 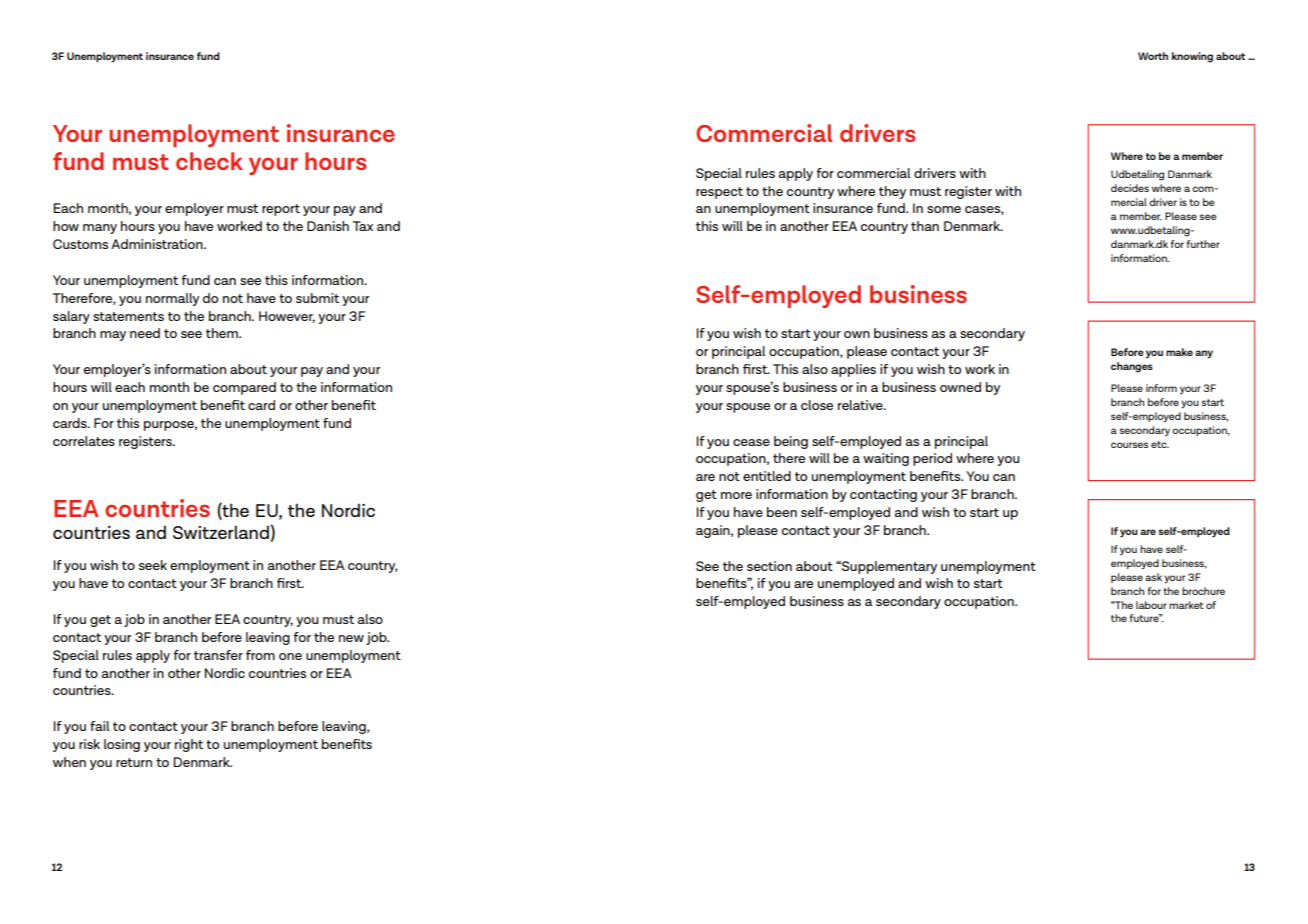 What do you see at coordinates (189, 745) in the screenshot?
I see `right` at bounding box center [189, 745].
